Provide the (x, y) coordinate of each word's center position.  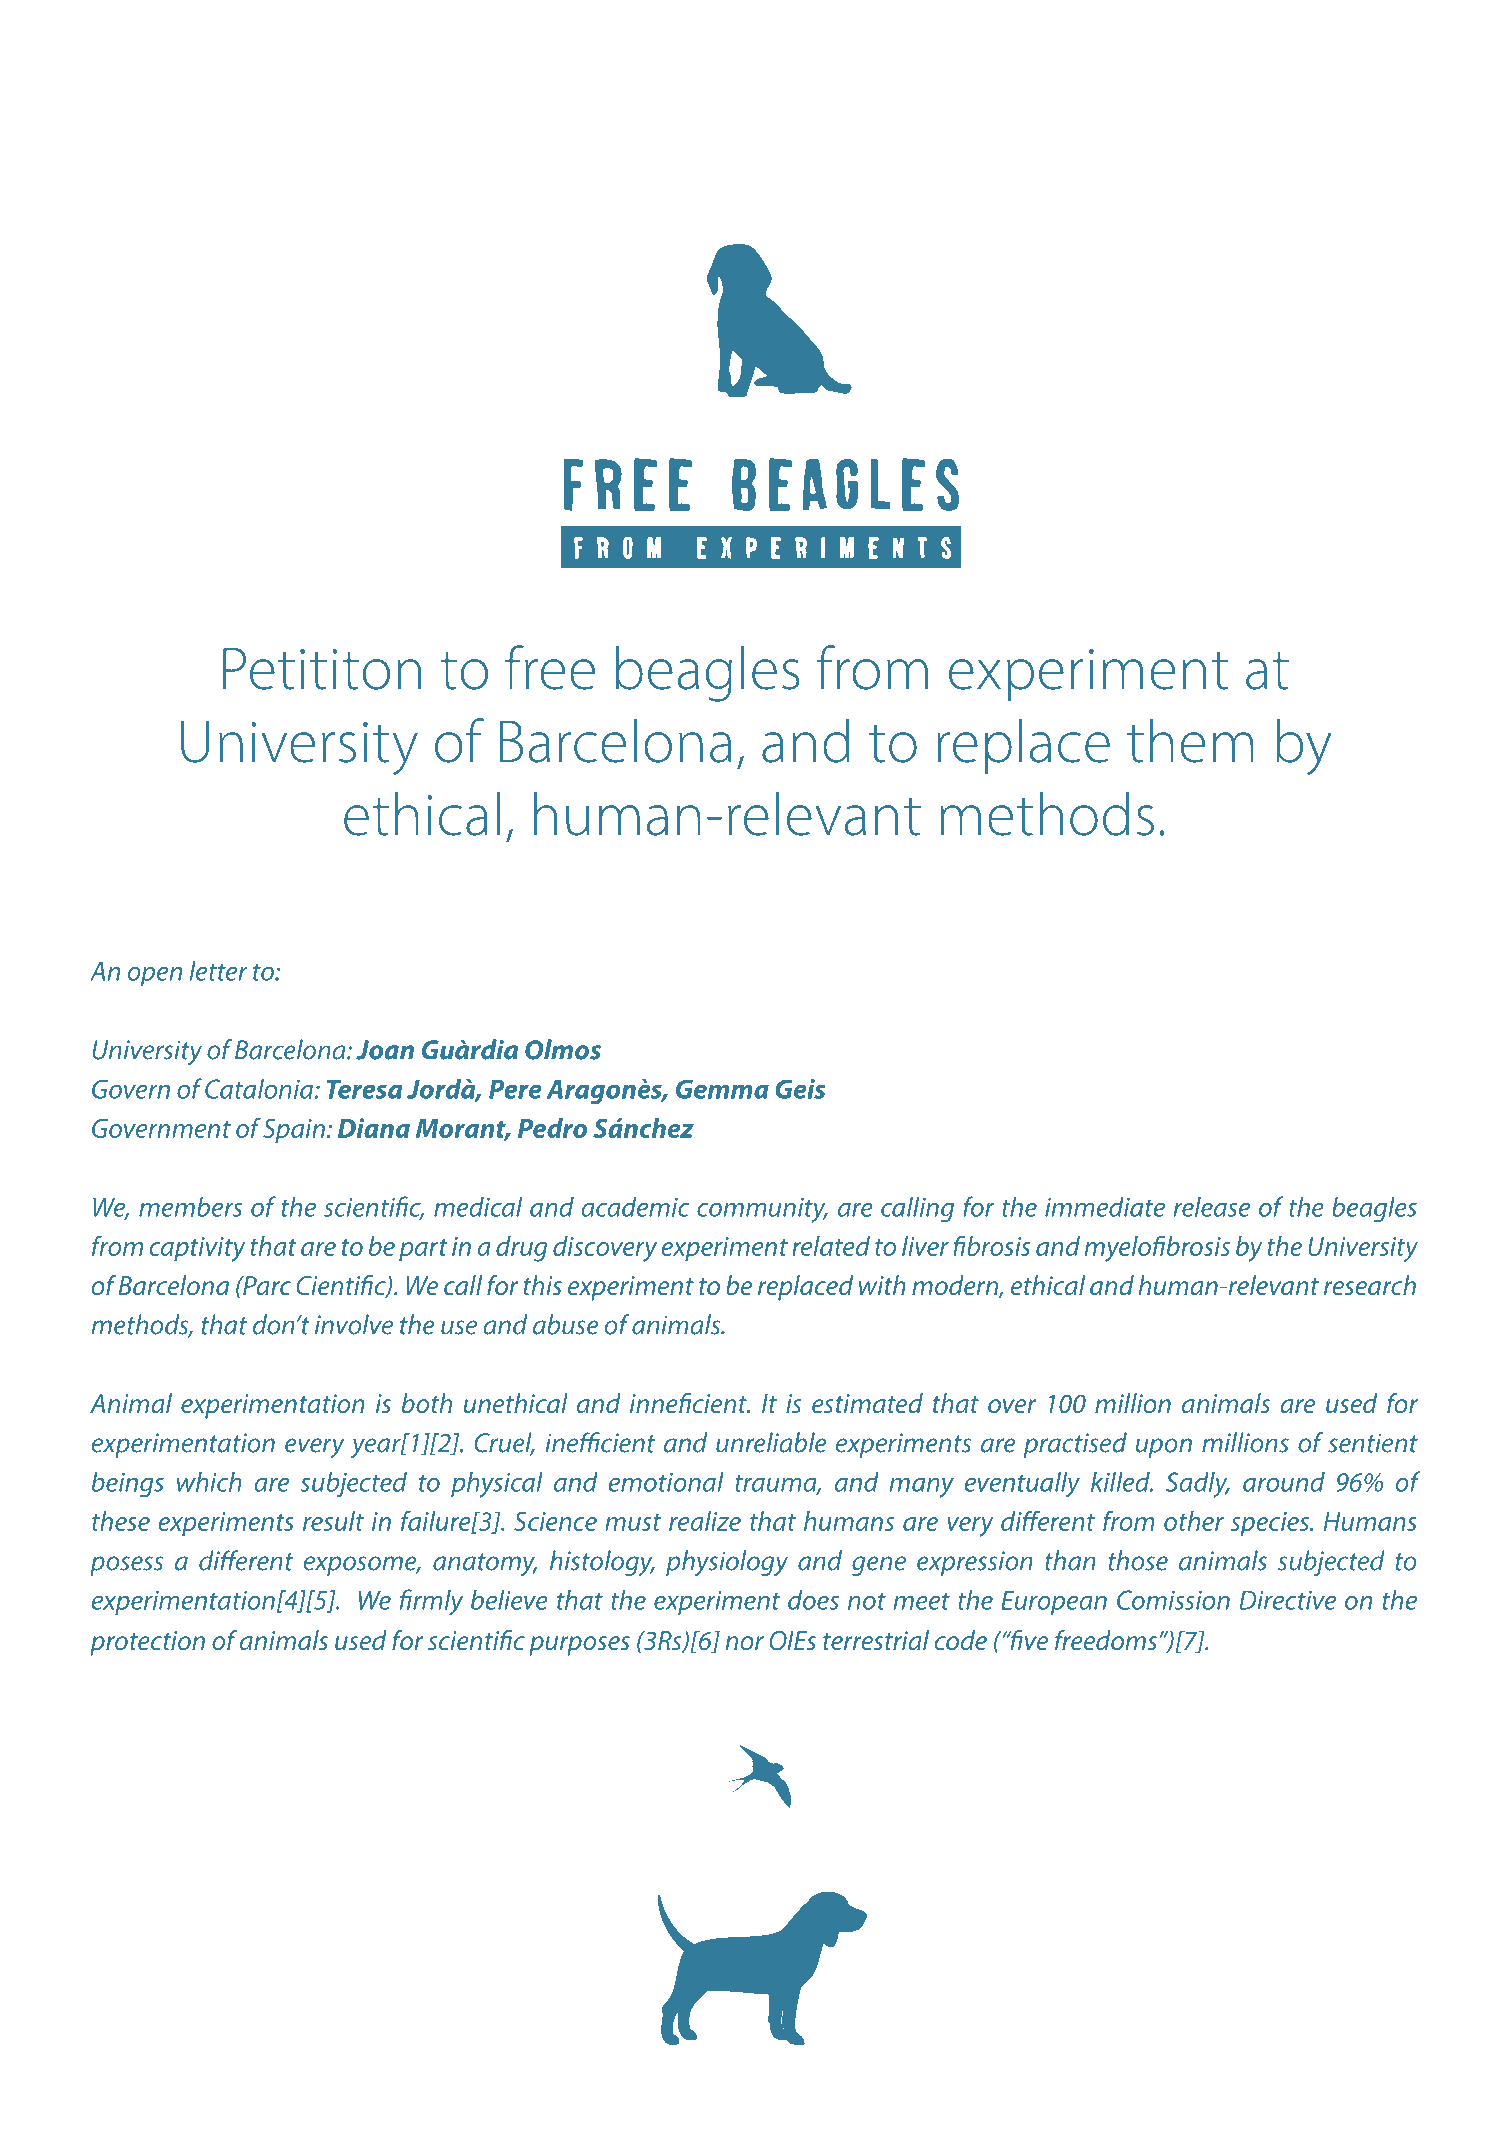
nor (744, 1643)
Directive (1287, 1600)
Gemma (722, 1089)
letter (218, 971)
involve (354, 1324)
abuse (566, 1324)
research (1370, 1285)
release (1212, 1207)
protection (147, 1643)
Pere (515, 1089)
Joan (385, 1050)
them (1190, 741)
